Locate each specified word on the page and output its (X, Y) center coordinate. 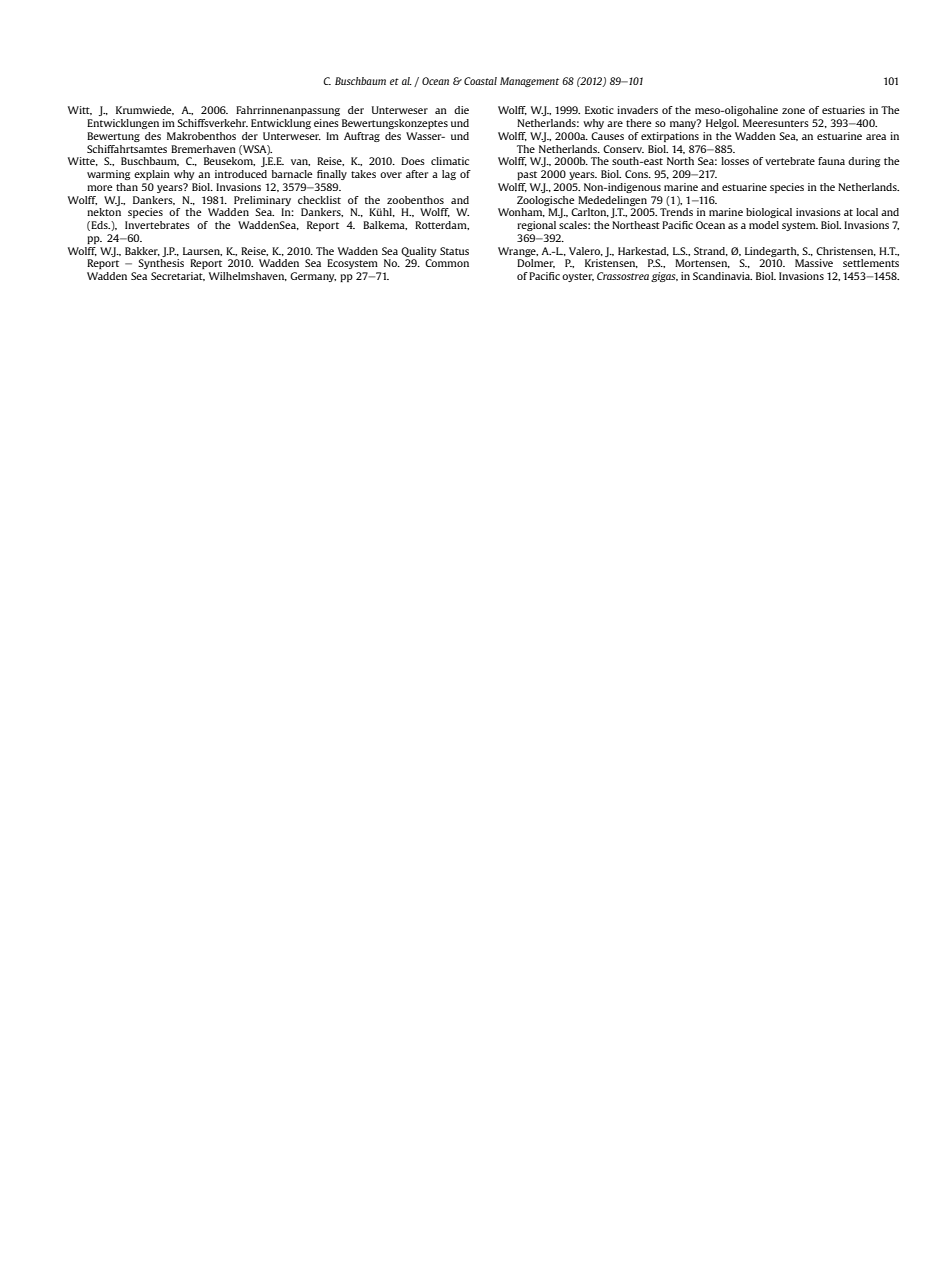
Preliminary (262, 201)
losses (735, 161)
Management (529, 82)
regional (536, 226)
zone (793, 111)
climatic (450, 161)
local (867, 212)
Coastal (480, 81)
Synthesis (161, 264)
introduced (241, 174)
